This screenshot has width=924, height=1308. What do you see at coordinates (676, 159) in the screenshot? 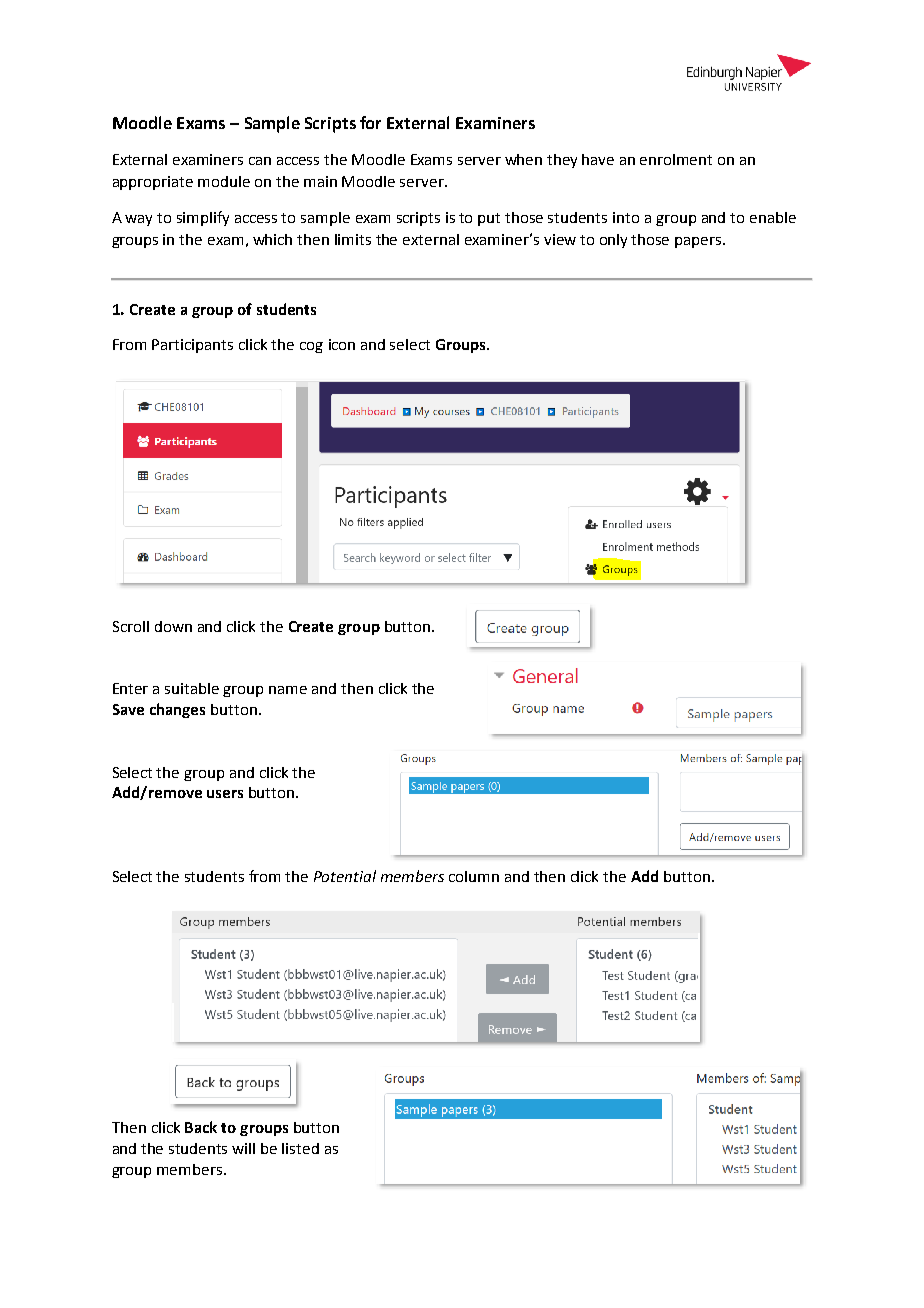
I see `enrolment` at bounding box center [676, 159].
